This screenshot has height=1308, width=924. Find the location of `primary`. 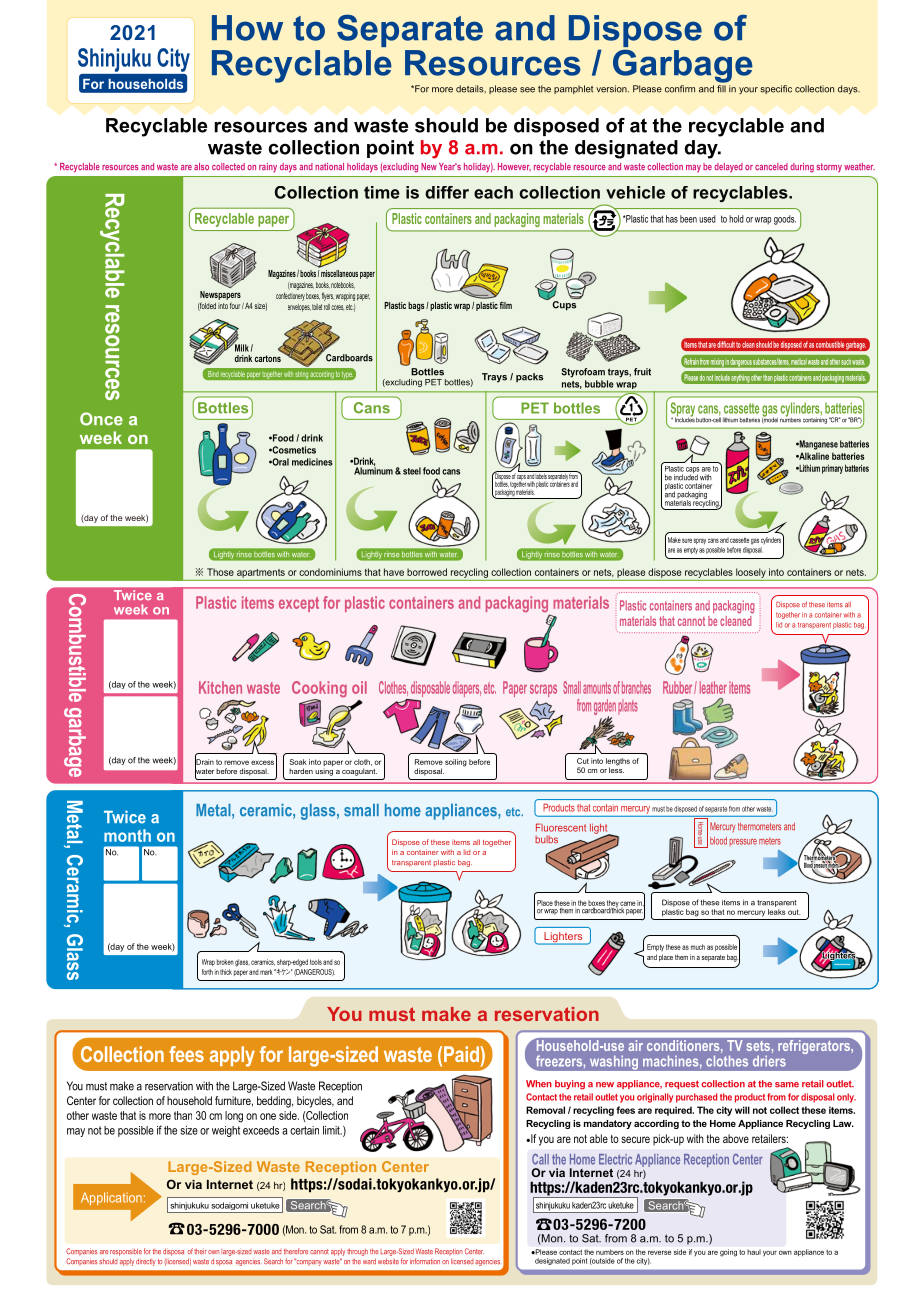

primary is located at coordinates (832, 469).
